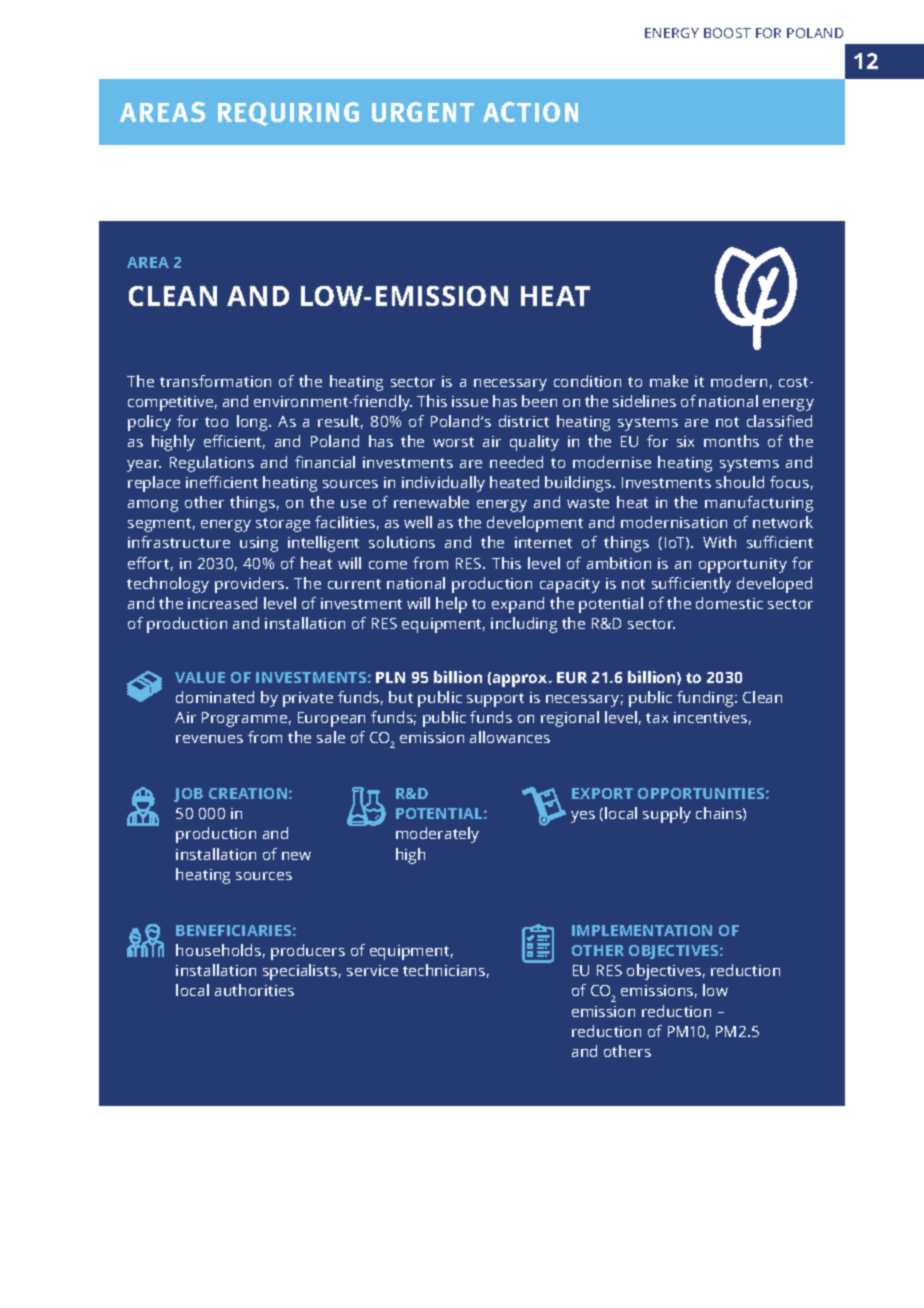  What do you see at coordinates (179, 542) in the screenshot?
I see `infrastructure` at bounding box center [179, 542].
